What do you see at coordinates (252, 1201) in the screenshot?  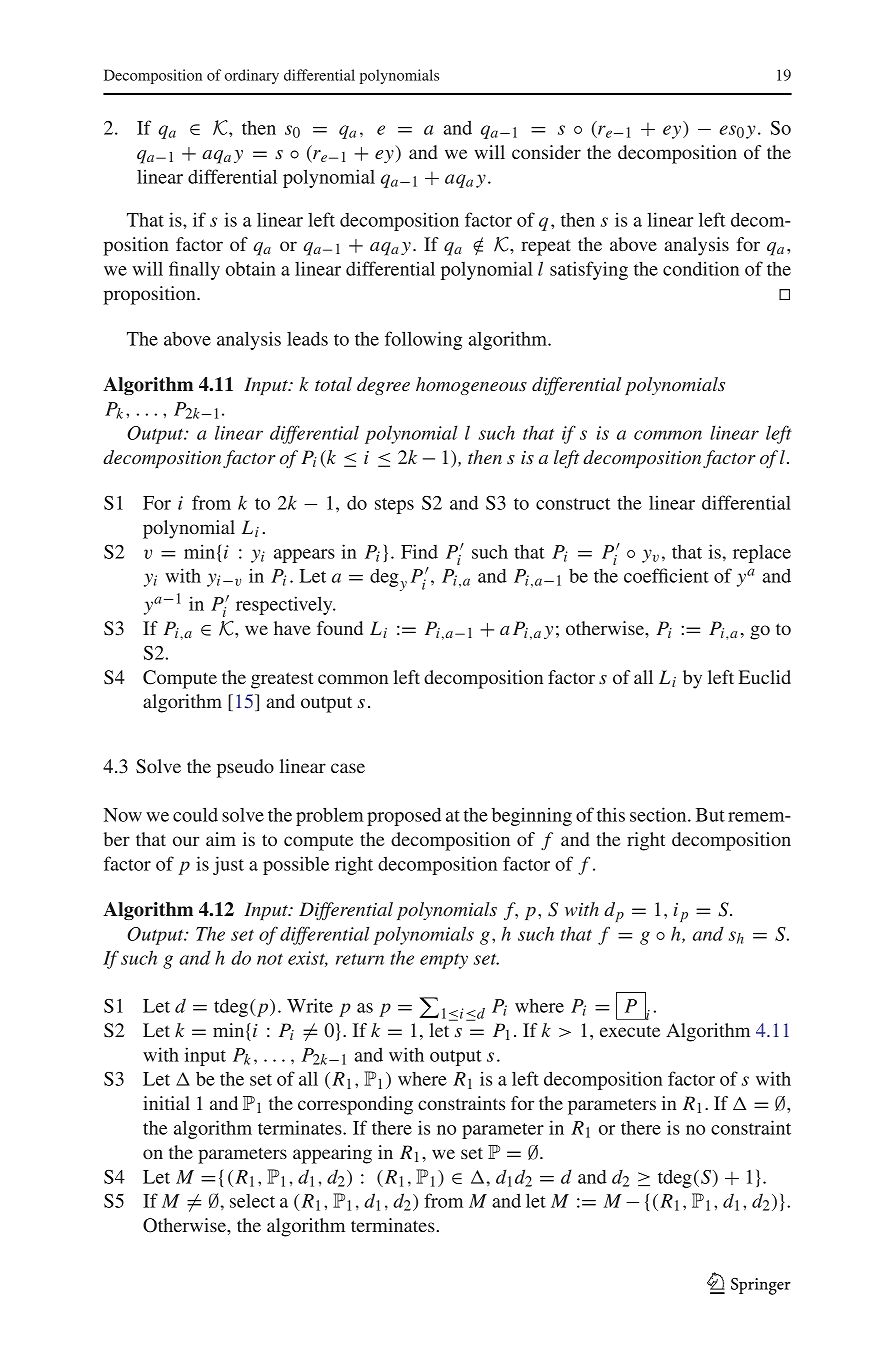 I see `select` at bounding box center [252, 1201].
